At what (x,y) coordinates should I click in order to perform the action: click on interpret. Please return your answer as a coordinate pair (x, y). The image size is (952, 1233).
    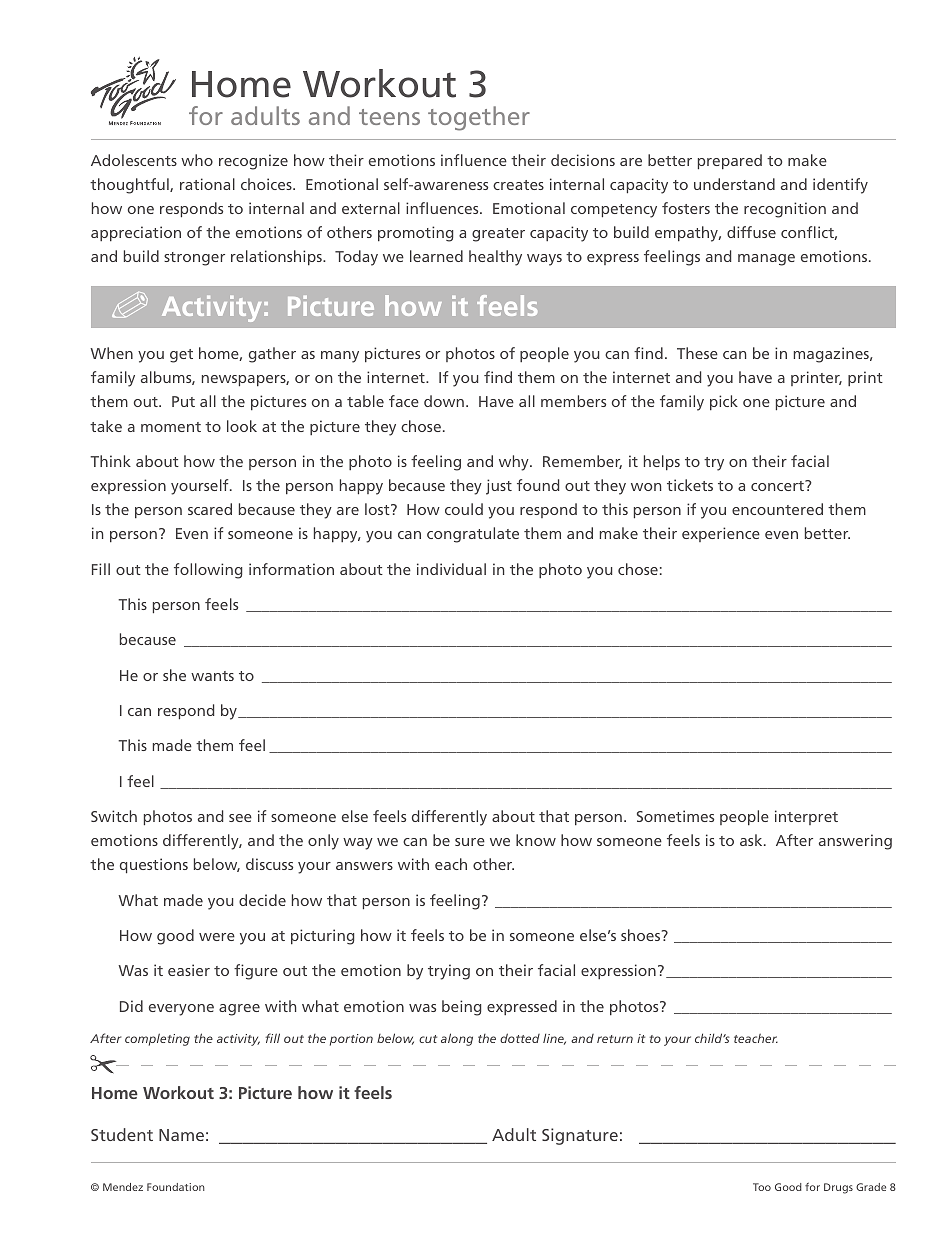
    Looking at the image, I should click on (806, 817).
